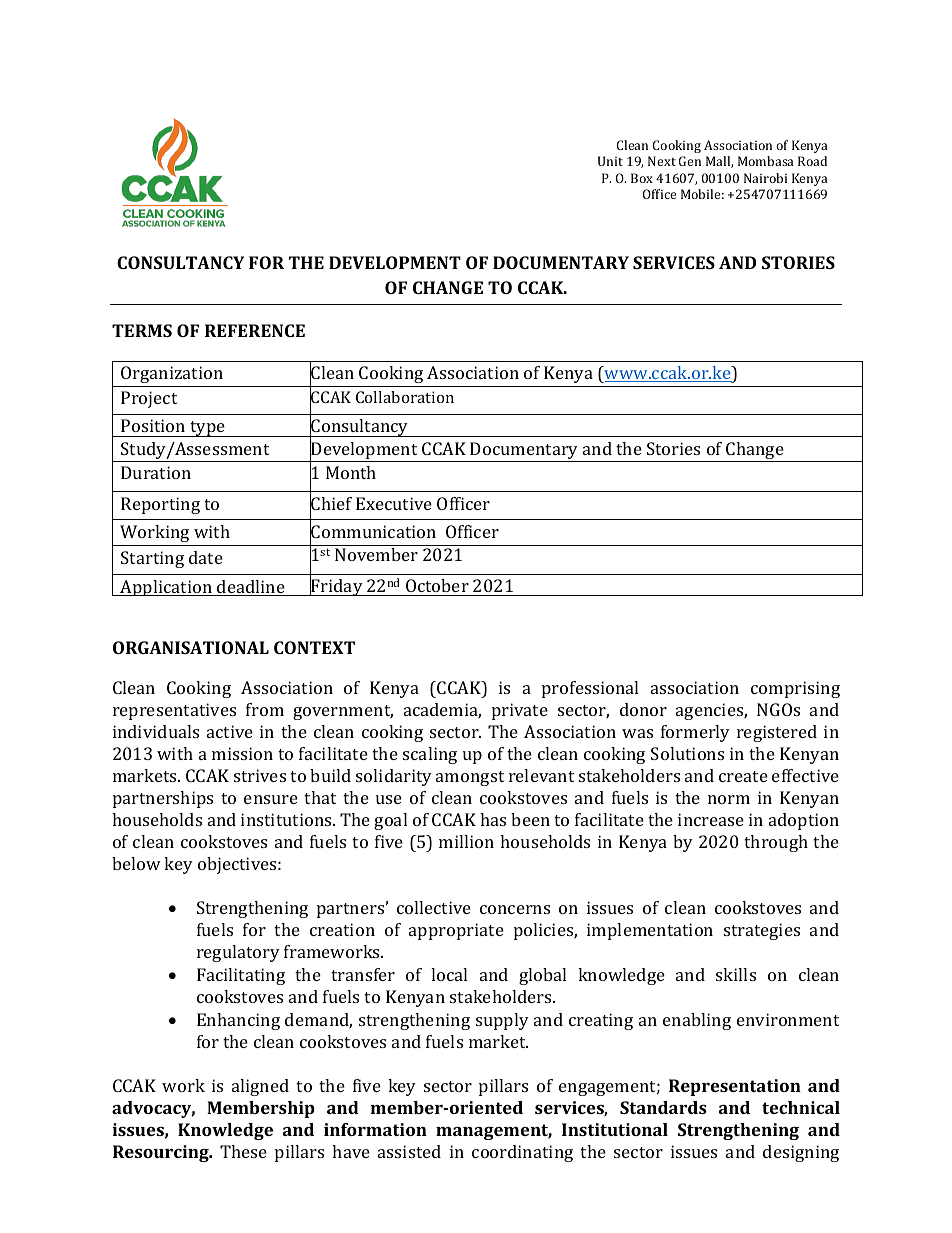 This document has width=952, height=1233. What do you see at coordinates (522, 1153) in the document?
I see `coordinating` at bounding box center [522, 1153].
